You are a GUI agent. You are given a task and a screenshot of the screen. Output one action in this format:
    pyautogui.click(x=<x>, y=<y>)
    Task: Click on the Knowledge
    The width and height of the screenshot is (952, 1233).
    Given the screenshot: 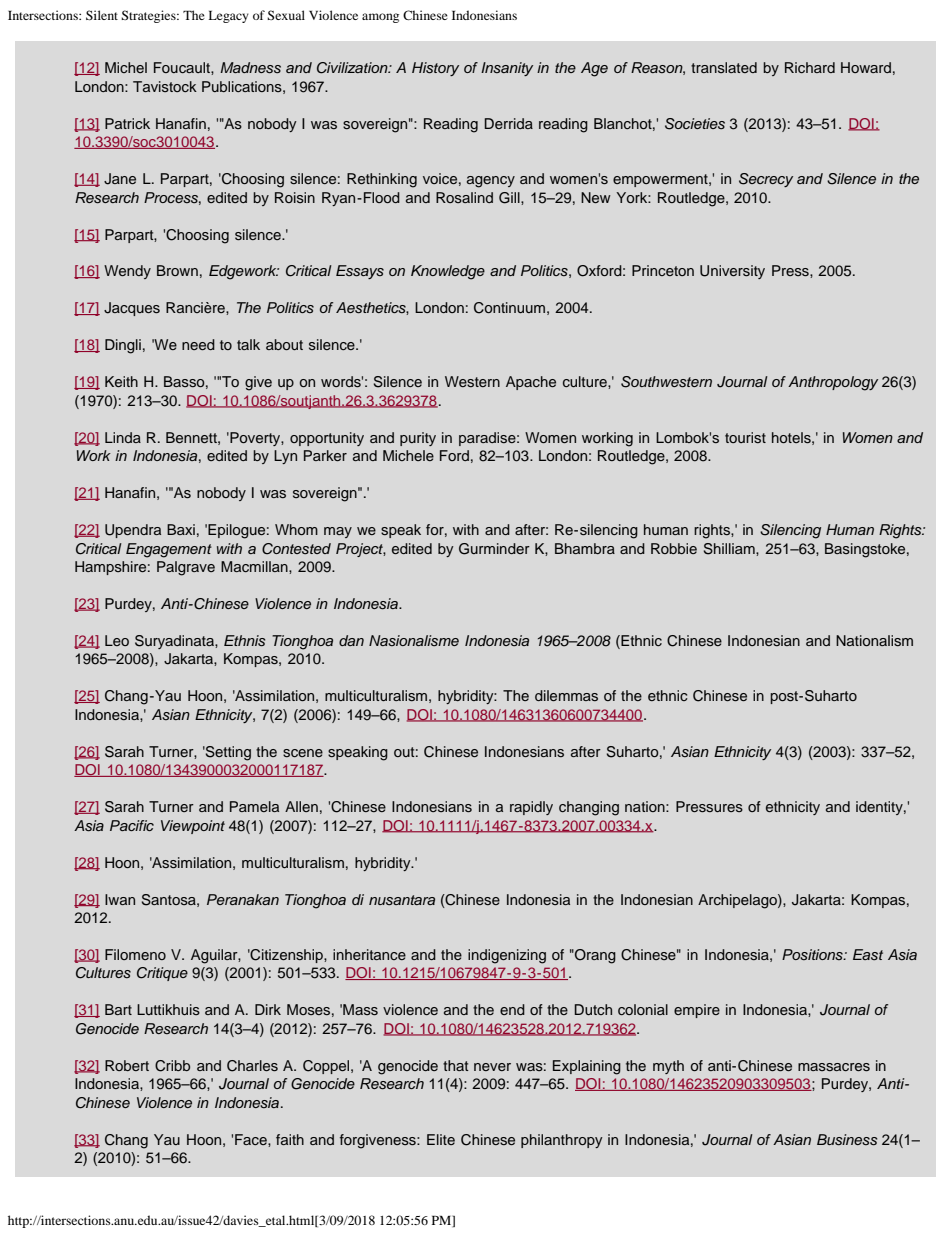 What is the action you would take?
    pyautogui.click(x=448, y=272)
